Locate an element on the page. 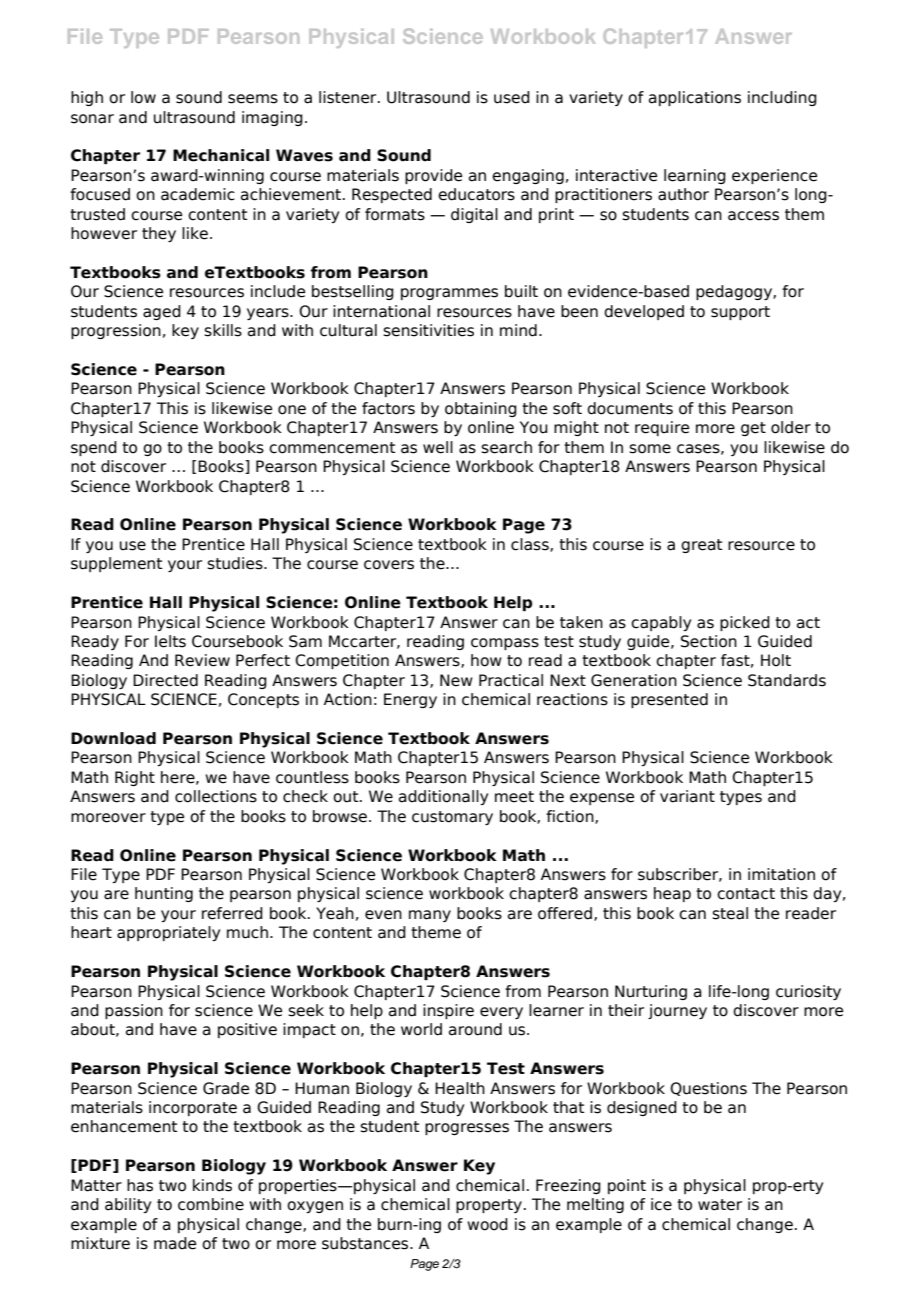  combine is located at coordinates (211, 1204).
